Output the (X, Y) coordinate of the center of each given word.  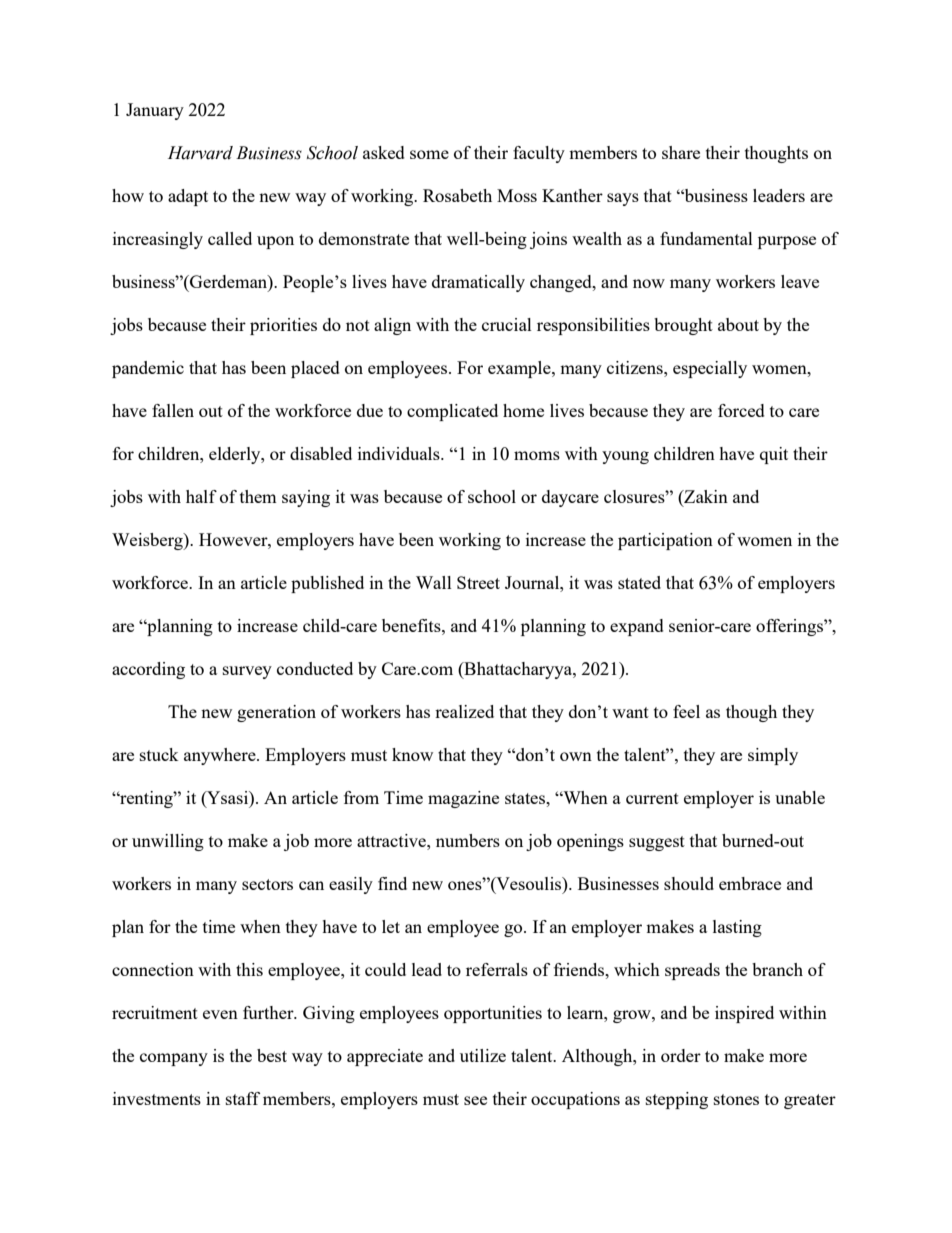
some (429, 154)
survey (247, 672)
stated (639, 582)
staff (243, 1098)
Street (478, 582)
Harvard (200, 153)
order (681, 1055)
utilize (483, 1055)
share (681, 152)
